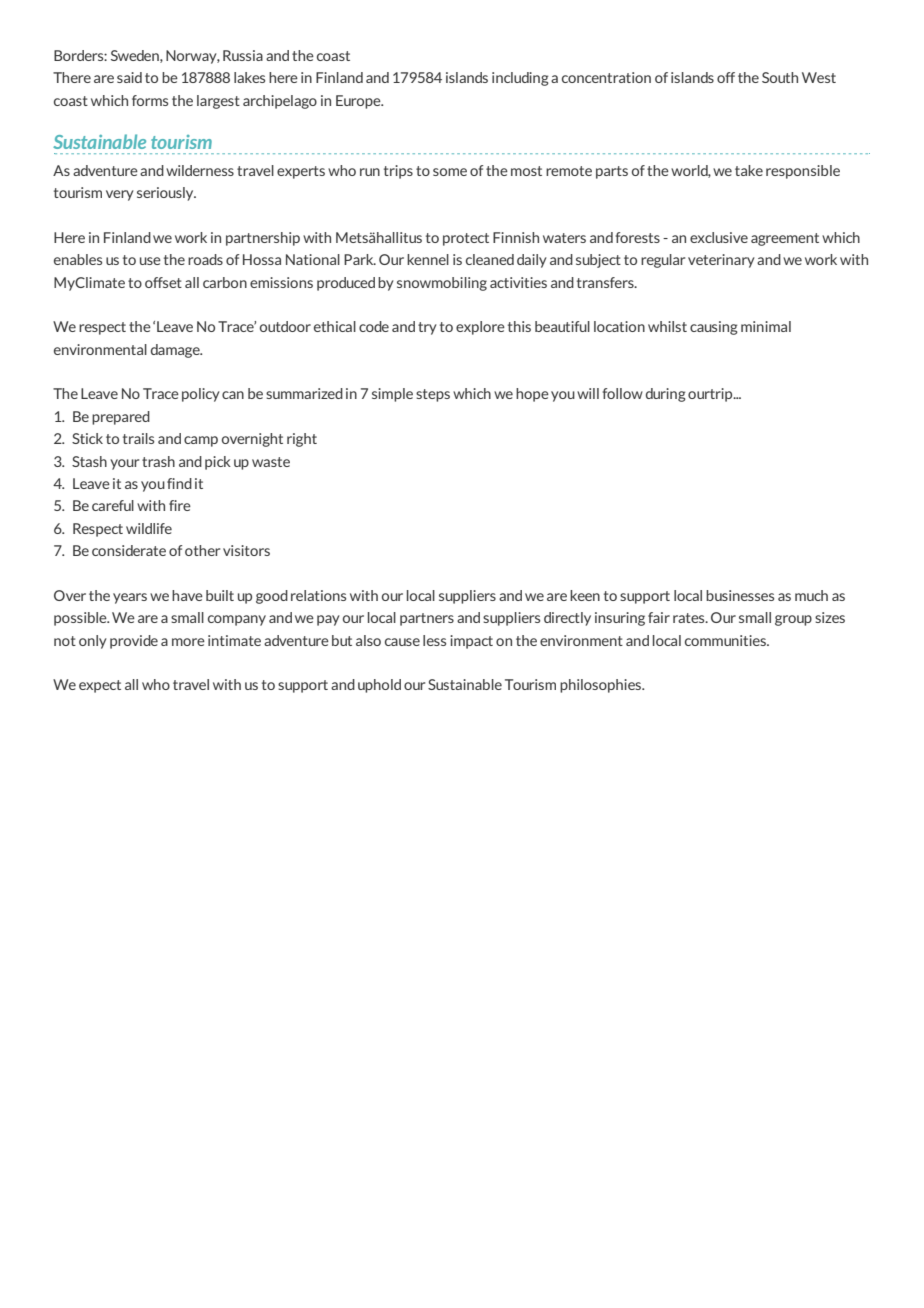 The image size is (924, 1308). I want to click on including, so click(520, 79).
